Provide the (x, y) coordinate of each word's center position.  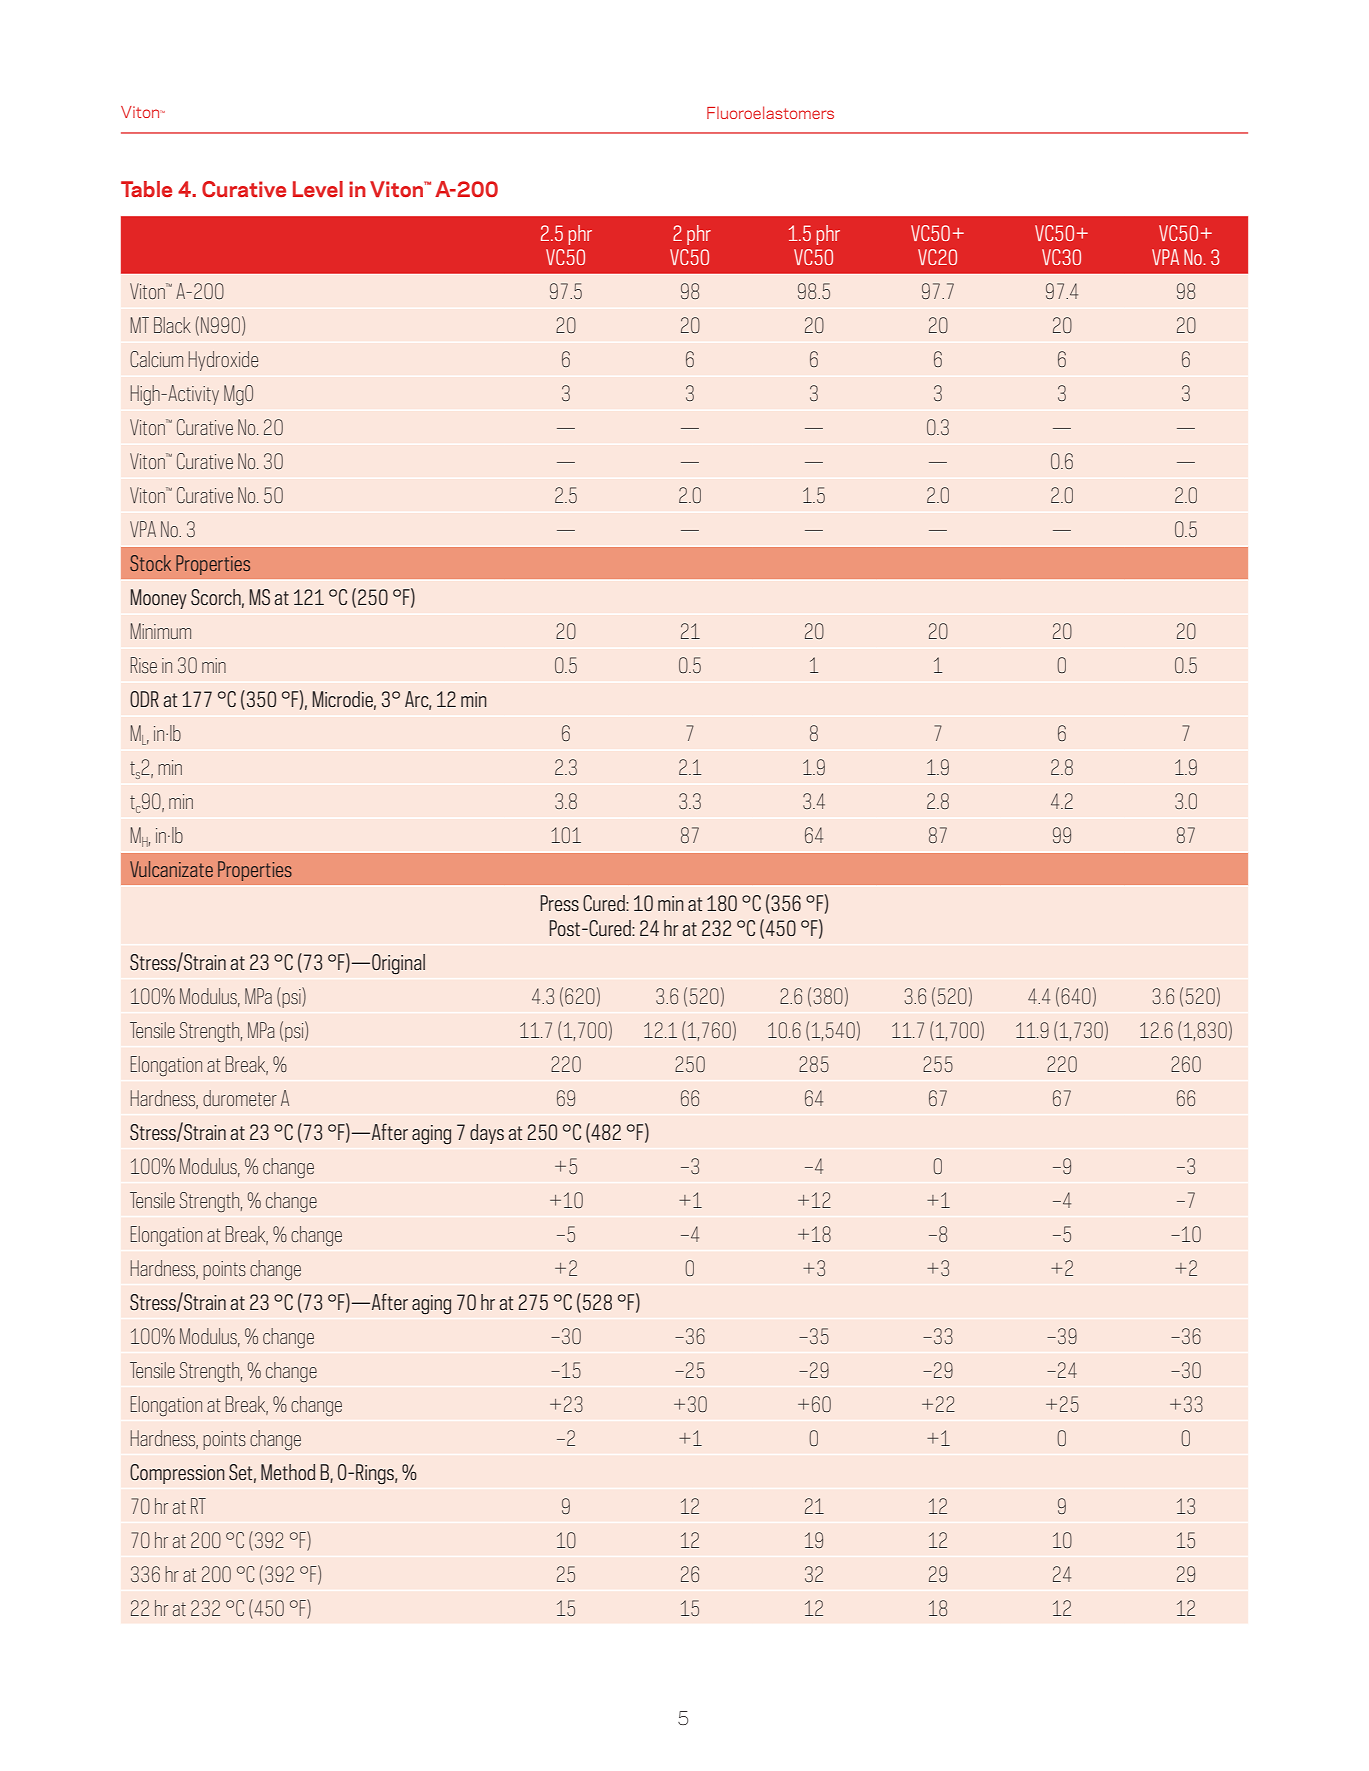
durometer (240, 1098)
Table (146, 189)
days (487, 1134)
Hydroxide (223, 361)
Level (318, 189)
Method (288, 1472)
